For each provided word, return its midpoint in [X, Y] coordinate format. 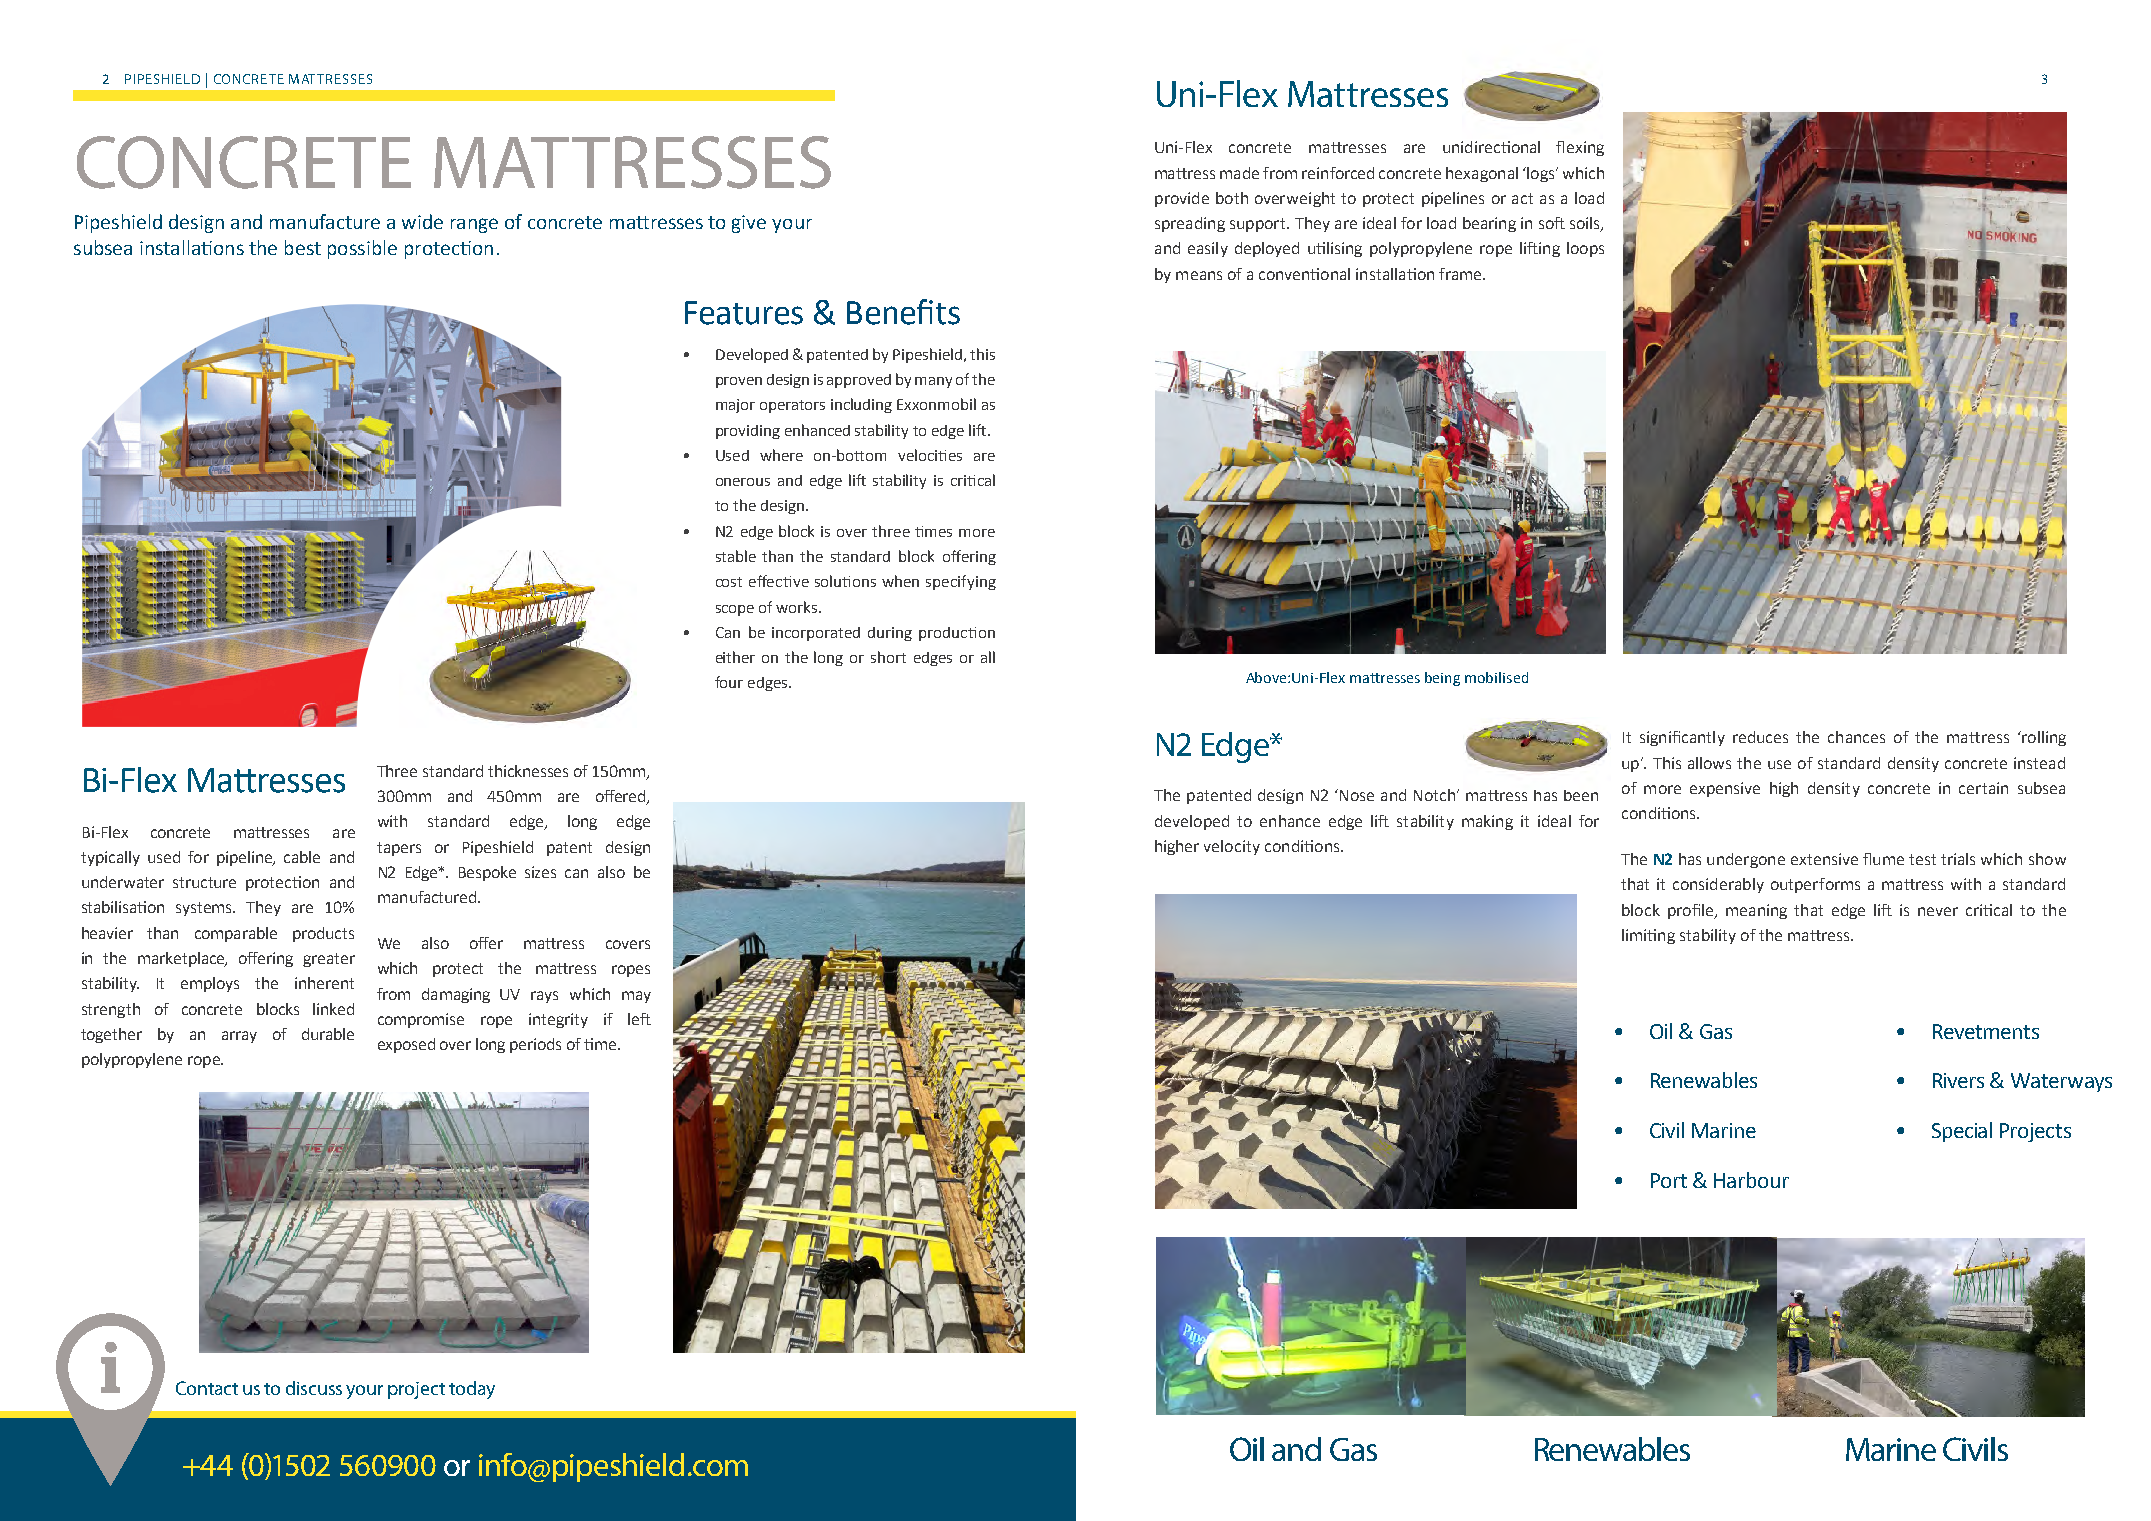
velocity [1232, 847]
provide [1182, 199]
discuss [314, 1388]
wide [422, 221]
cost [729, 582]
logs [1541, 174]
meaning [1756, 911]
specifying [961, 582]
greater [329, 960]
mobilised [1496, 677]
